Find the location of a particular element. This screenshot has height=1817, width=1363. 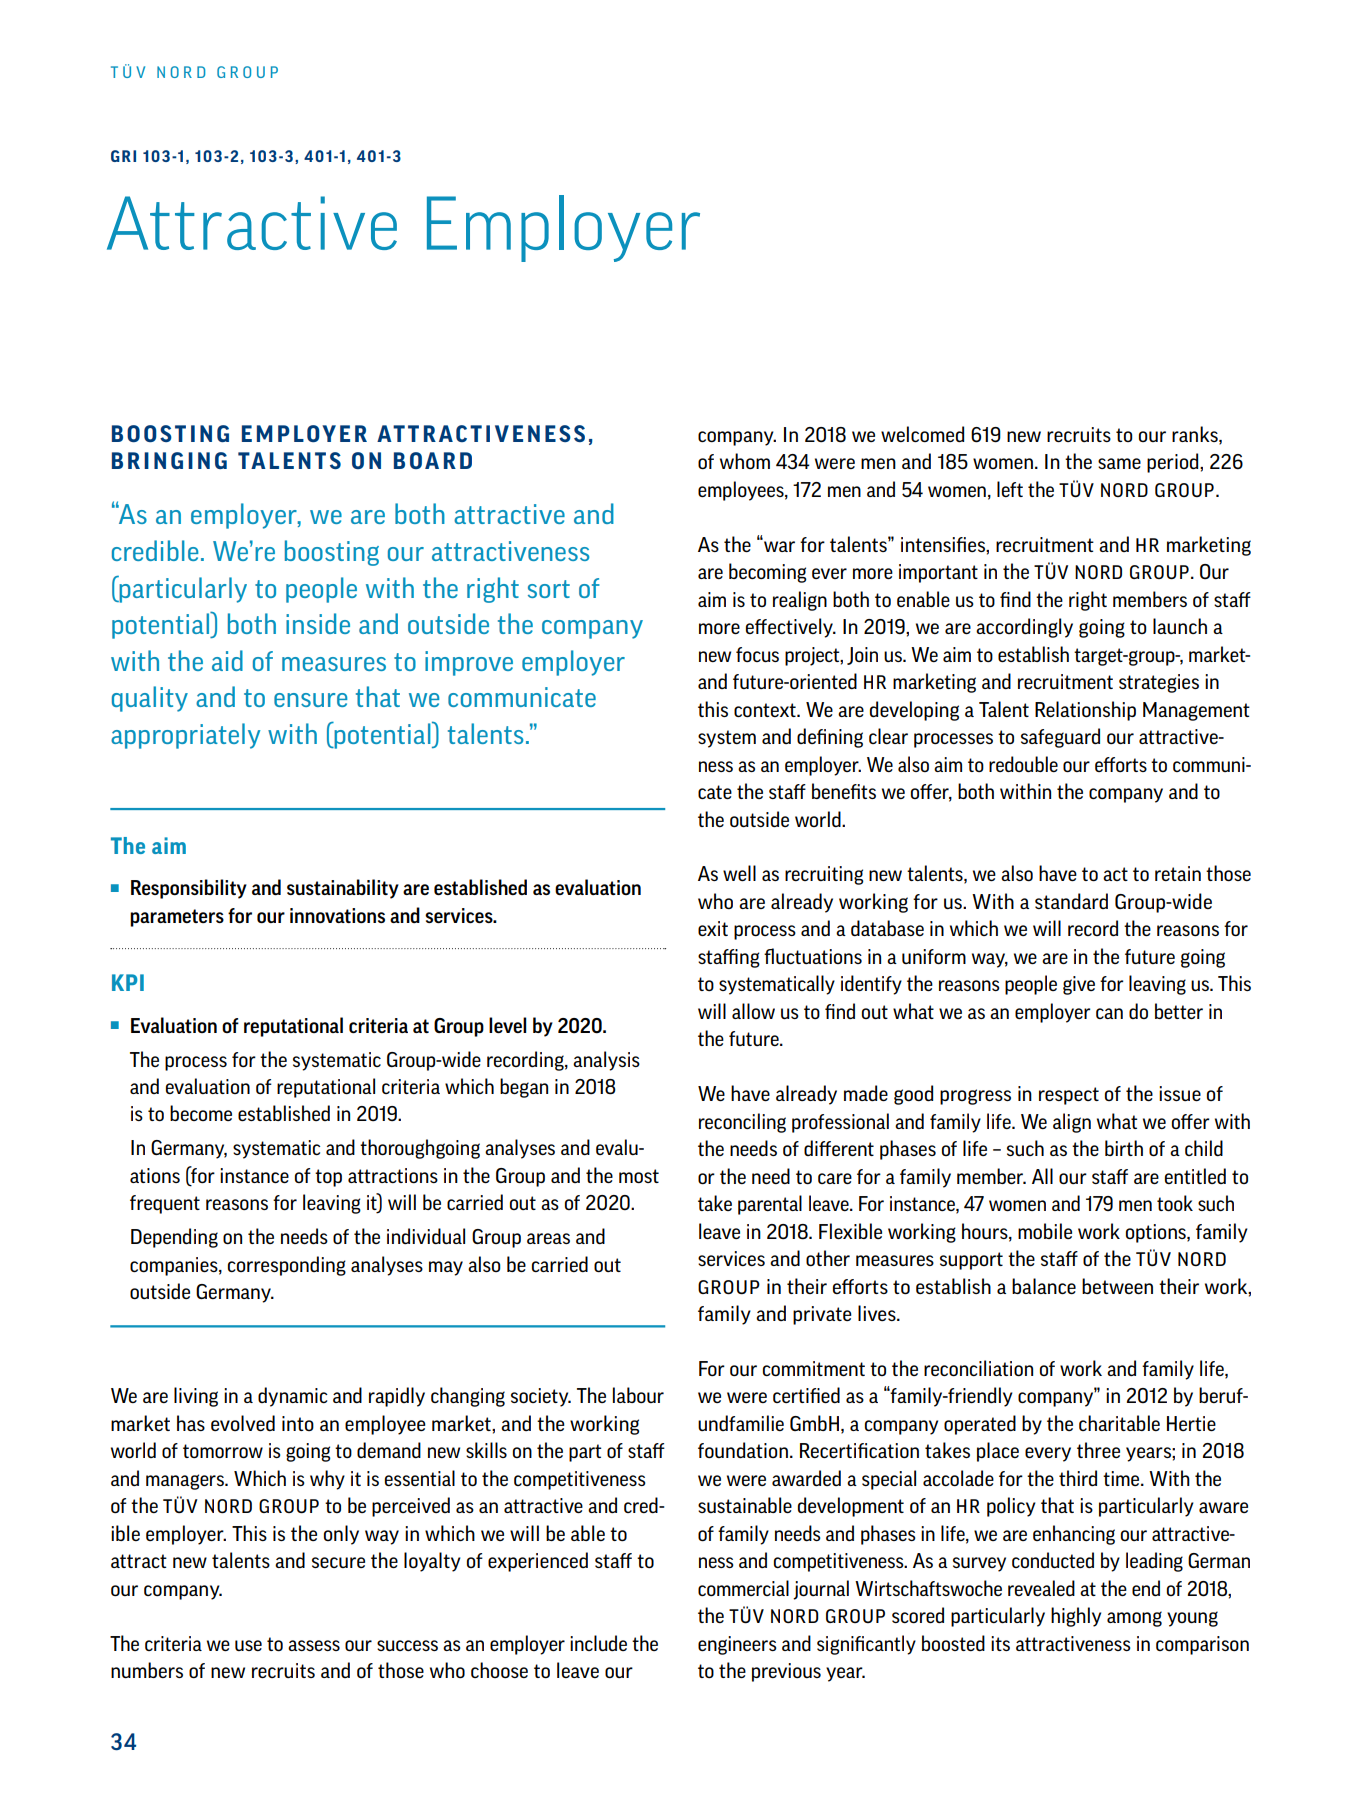

parental is located at coordinates (770, 1205).
